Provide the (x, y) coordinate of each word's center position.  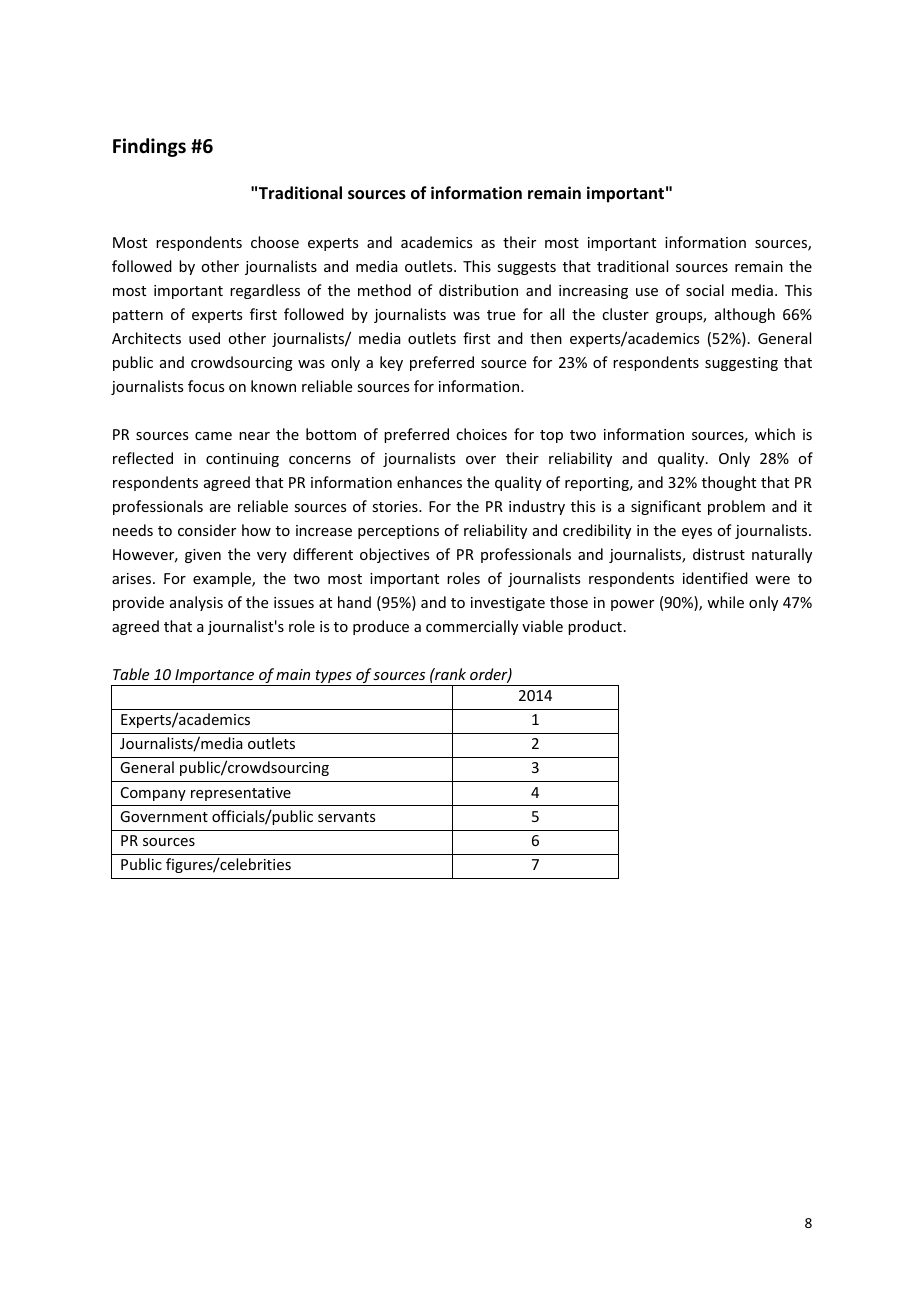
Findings (149, 147)
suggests (526, 268)
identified (715, 578)
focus (206, 386)
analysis (196, 603)
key (391, 363)
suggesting (741, 364)
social (705, 290)
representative (241, 794)
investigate (508, 604)
